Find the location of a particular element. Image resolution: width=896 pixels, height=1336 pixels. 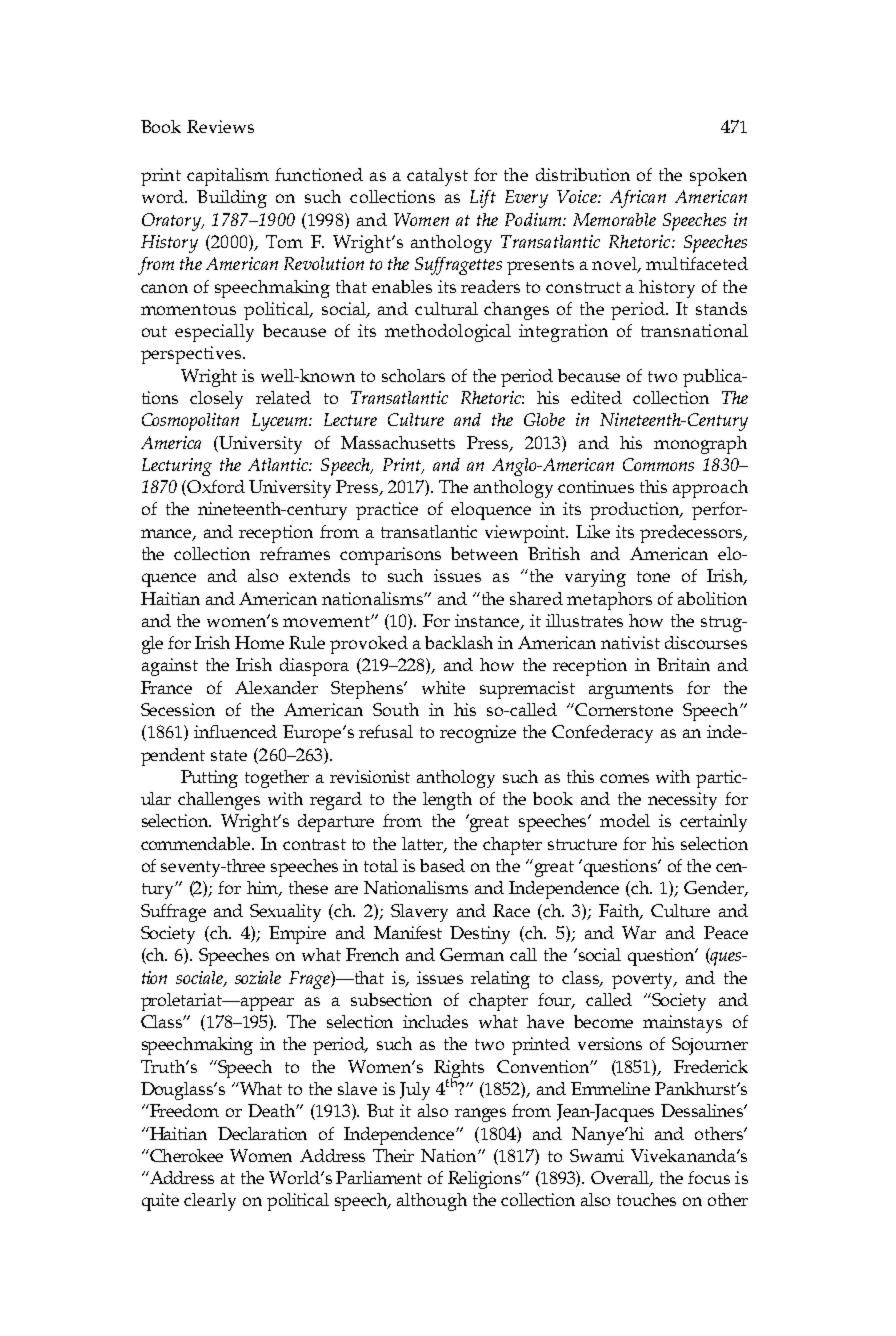

Cosmopolitan is located at coordinates (190, 422).
